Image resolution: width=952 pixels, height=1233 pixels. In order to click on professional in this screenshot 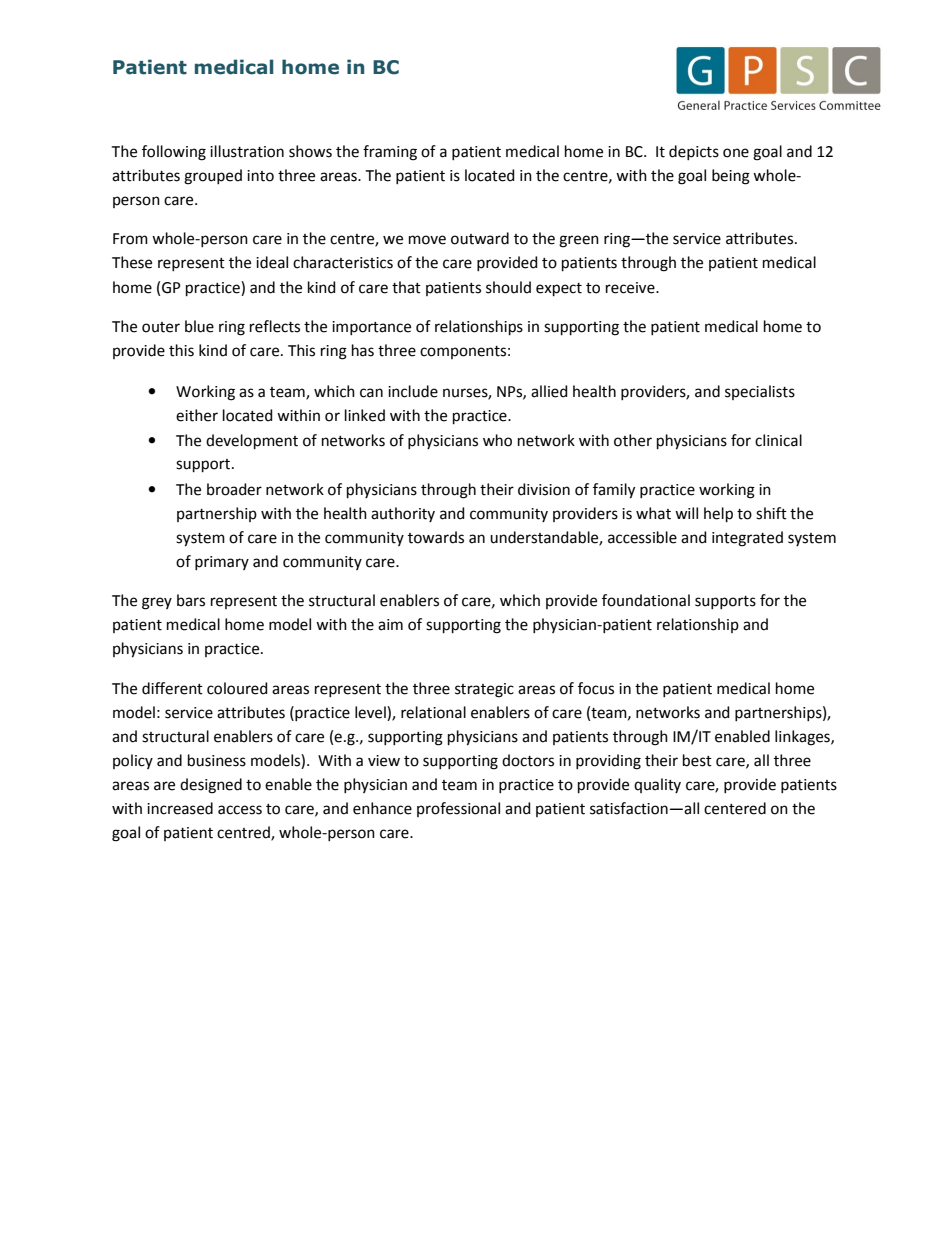, I will do `click(458, 809)`.
